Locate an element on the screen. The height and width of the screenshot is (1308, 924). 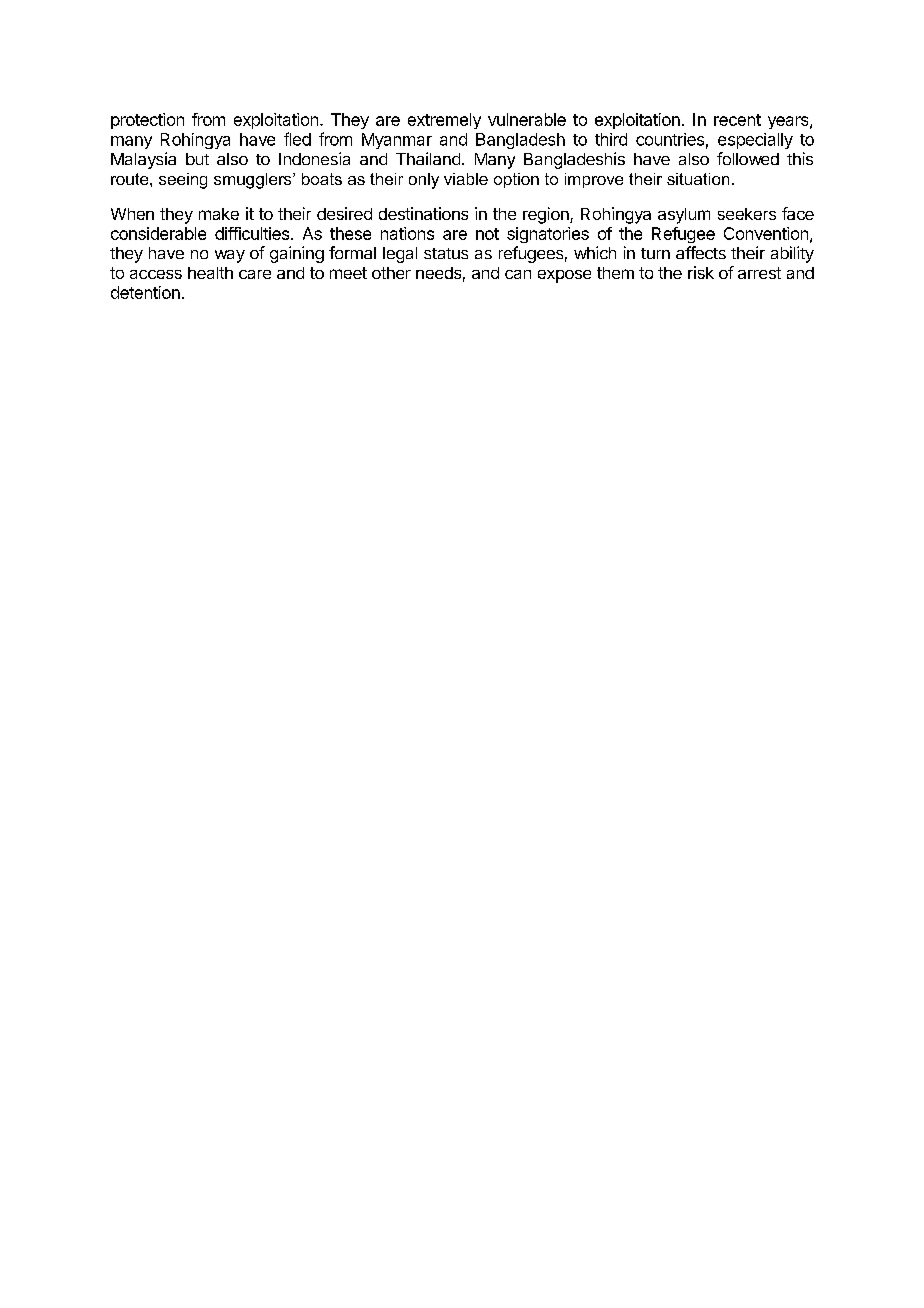
seekers is located at coordinates (747, 214).
